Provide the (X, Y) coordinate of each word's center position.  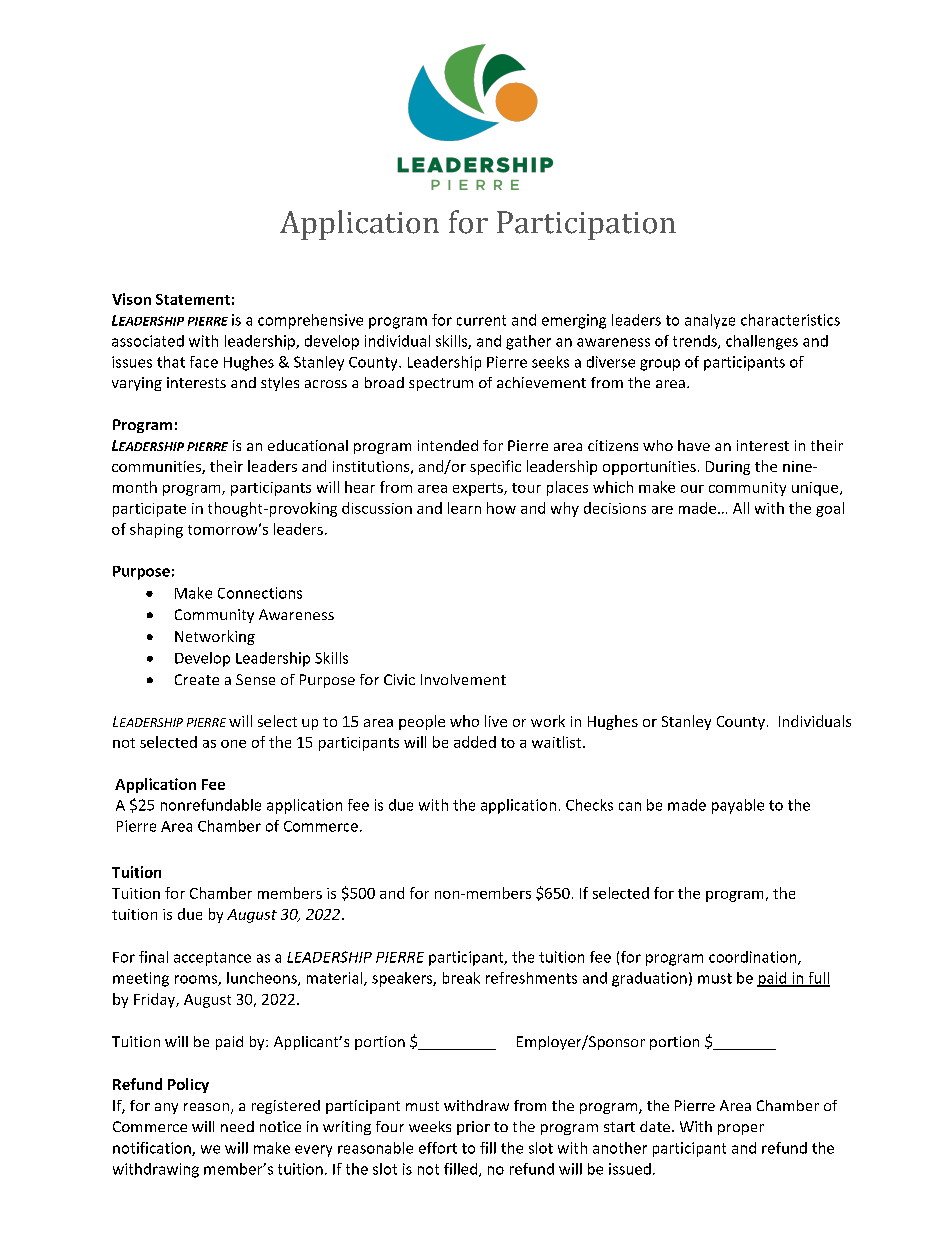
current (481, 320)
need (237, 1126)
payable (738, 806)
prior (473, 1128)
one (233, 744)
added (475, 742)
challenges (762, 342)
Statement (193, 299)
